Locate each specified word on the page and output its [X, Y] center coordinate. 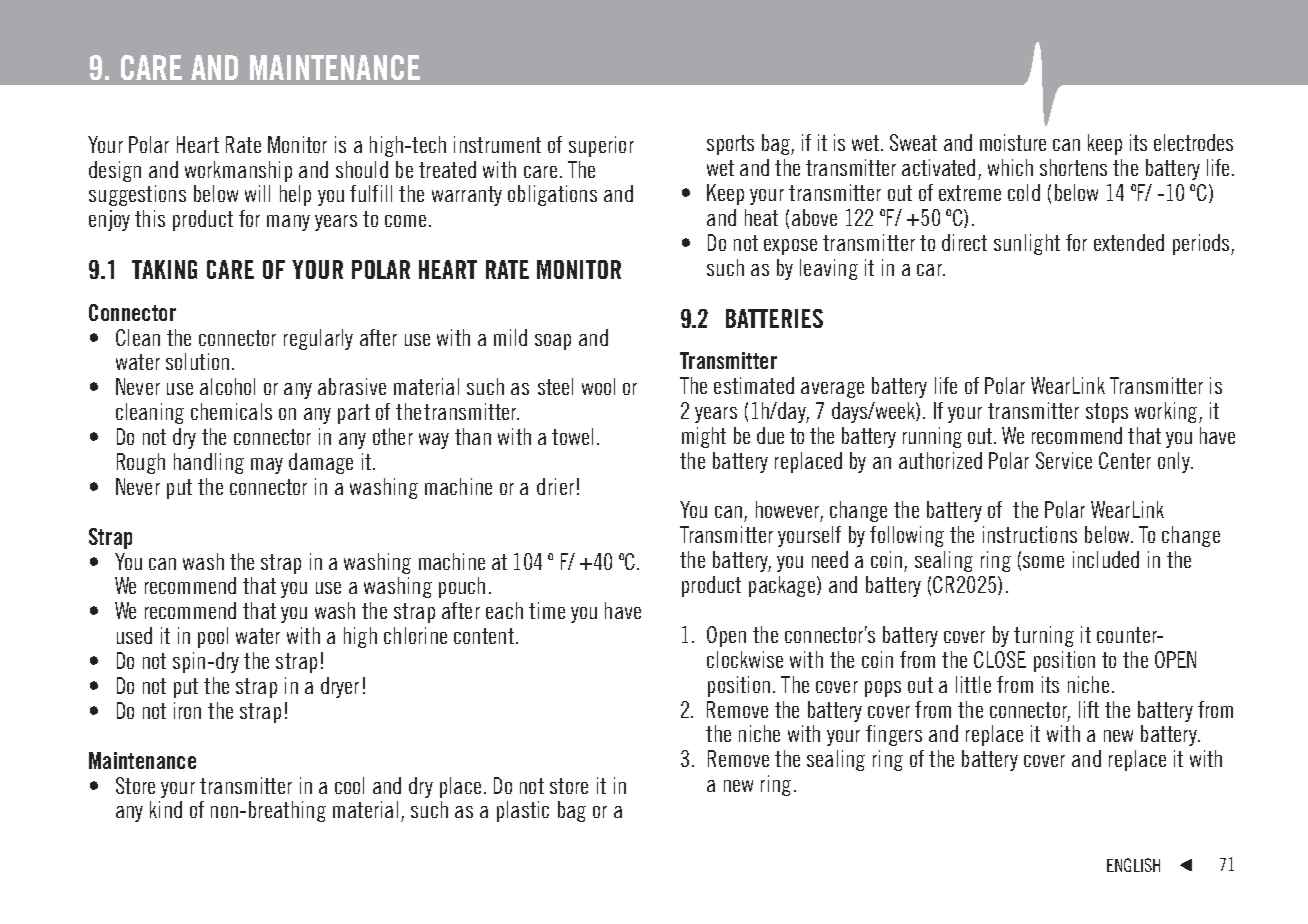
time [547, 610]
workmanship [238, 171]
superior [601, 146]
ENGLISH [1133, 865]
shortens [1073, 167]
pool [213, 637]
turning [1044, 636]
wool [598, 386]
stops [1107, 413]
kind [166, 809]
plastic [523, 811]
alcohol [227, 386]
